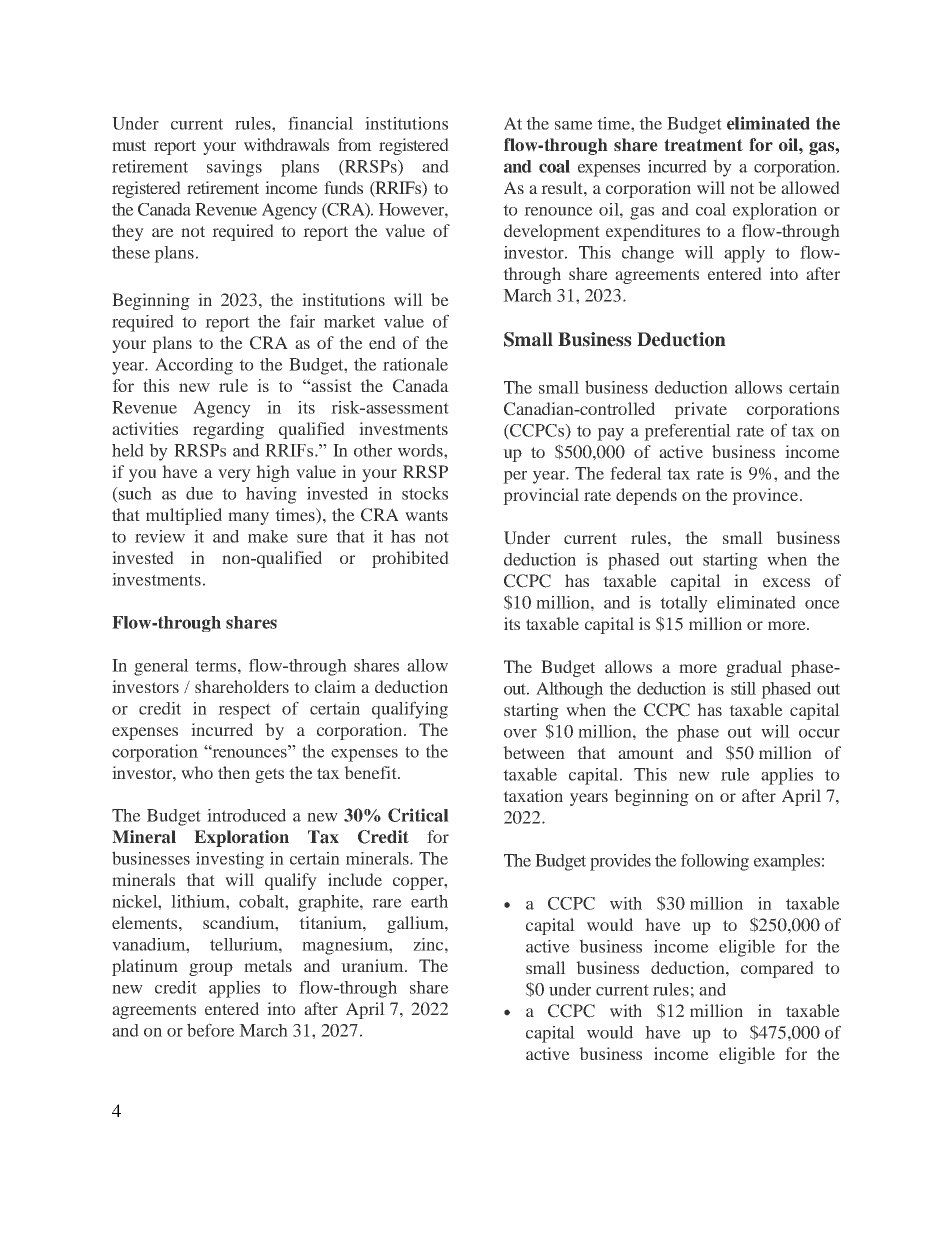 The width and height of the page is (952, 1233). I want to click on prohibited, so click(410, 559).
